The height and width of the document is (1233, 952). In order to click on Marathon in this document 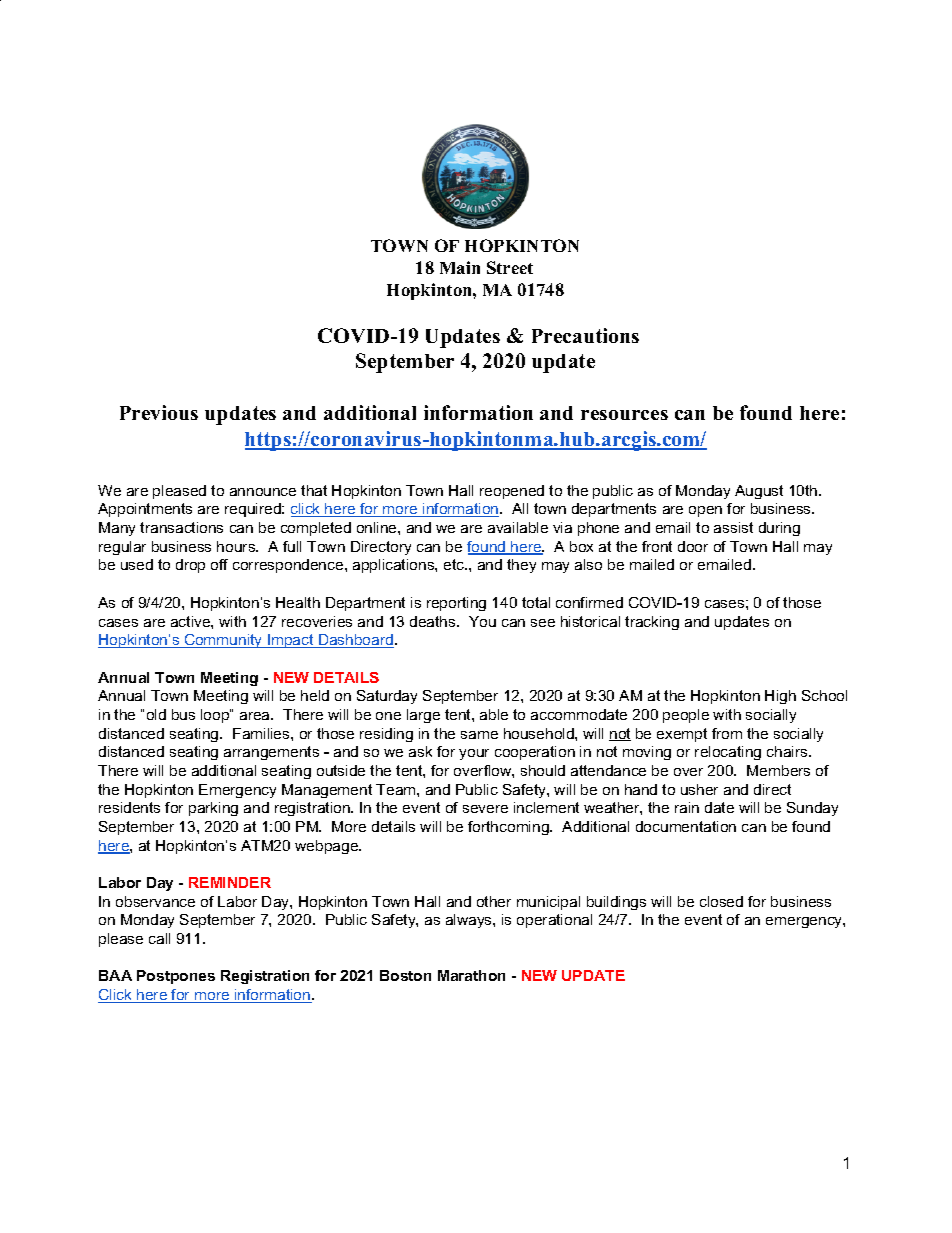, I will do `click(471, 975)`.
